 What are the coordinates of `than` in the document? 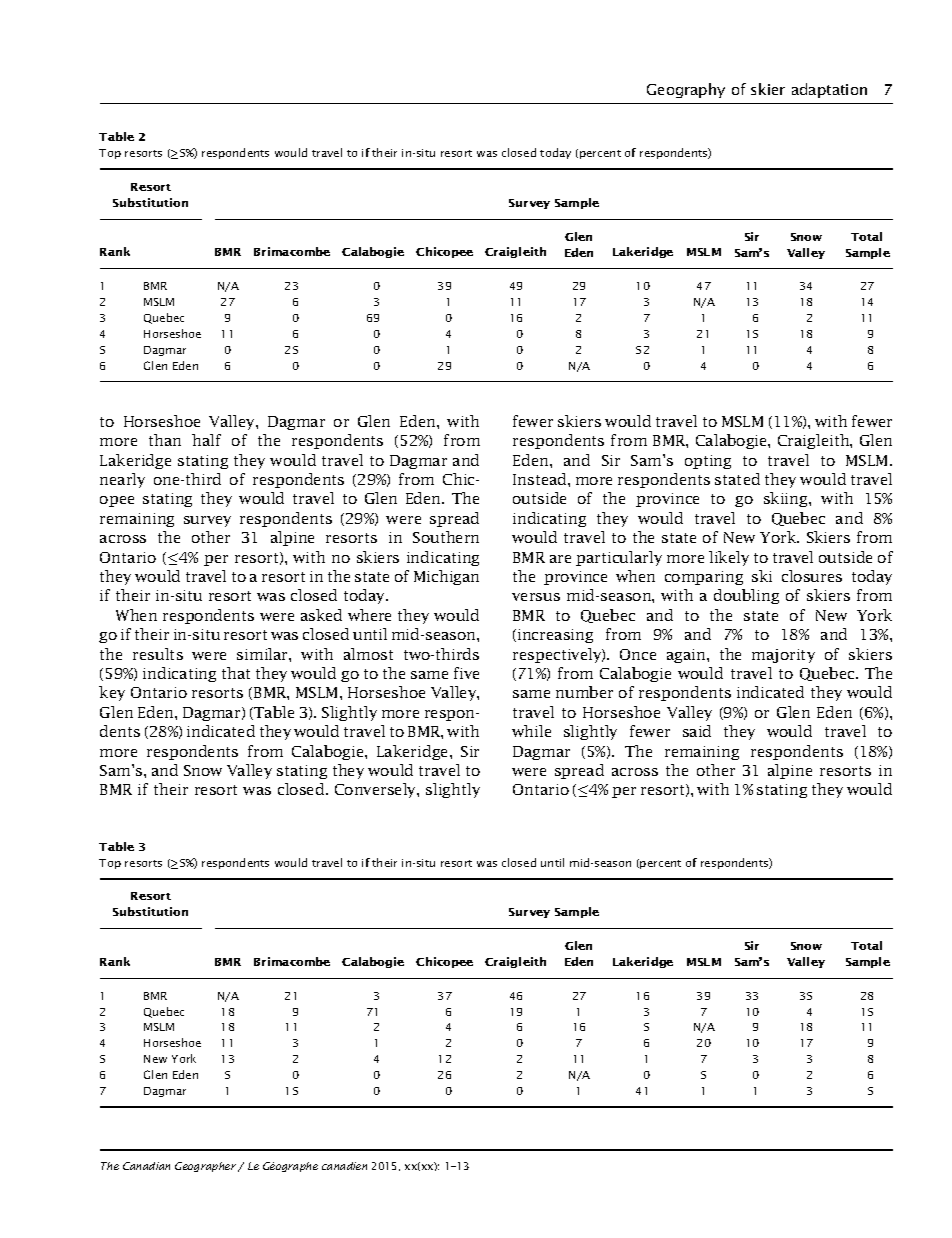 It's located at (165, 440).
